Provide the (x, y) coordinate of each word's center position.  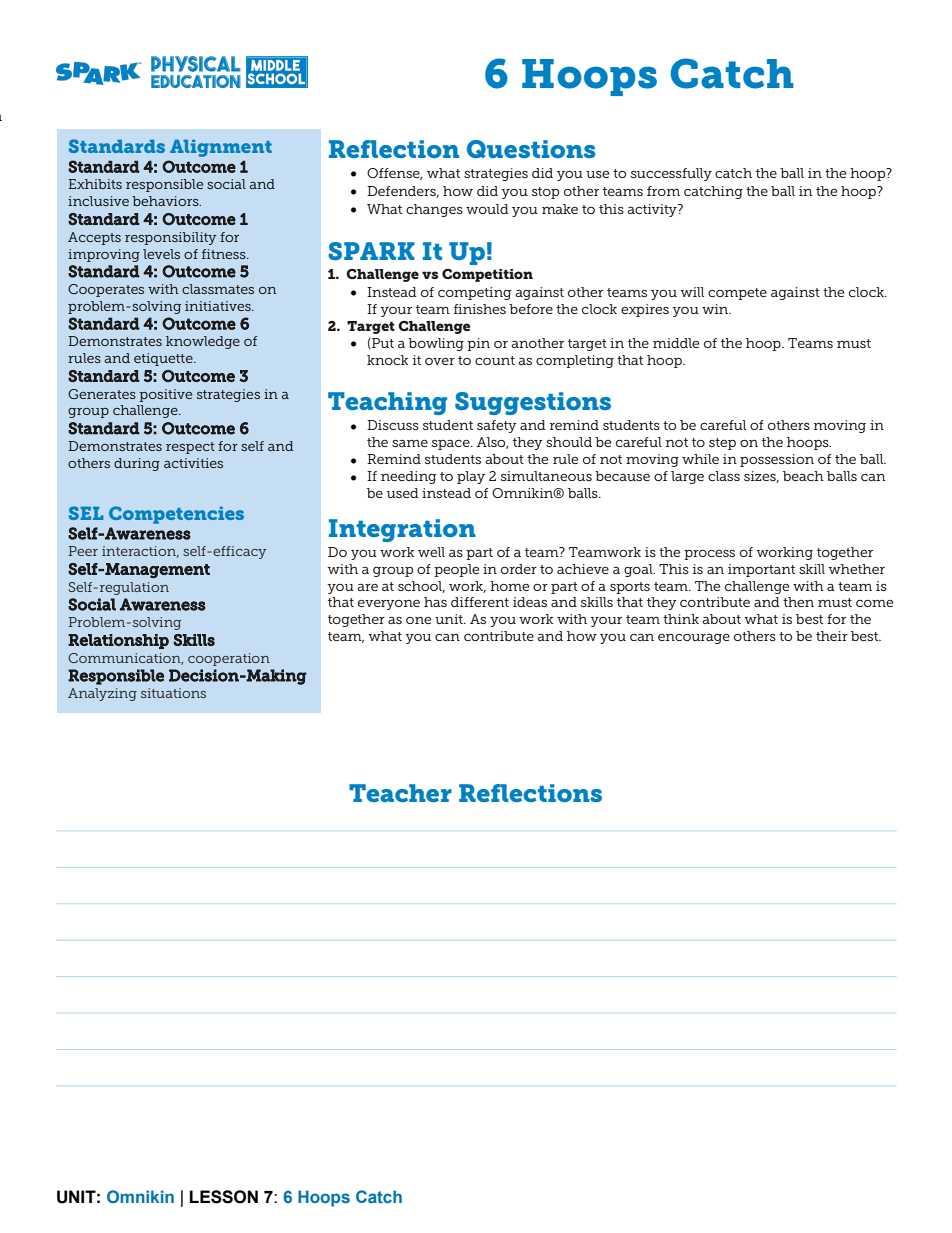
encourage (694, 638)
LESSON (224, 1197)
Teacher (400, 793)
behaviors (166, 201)
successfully (671, 174)
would (487, 209)
